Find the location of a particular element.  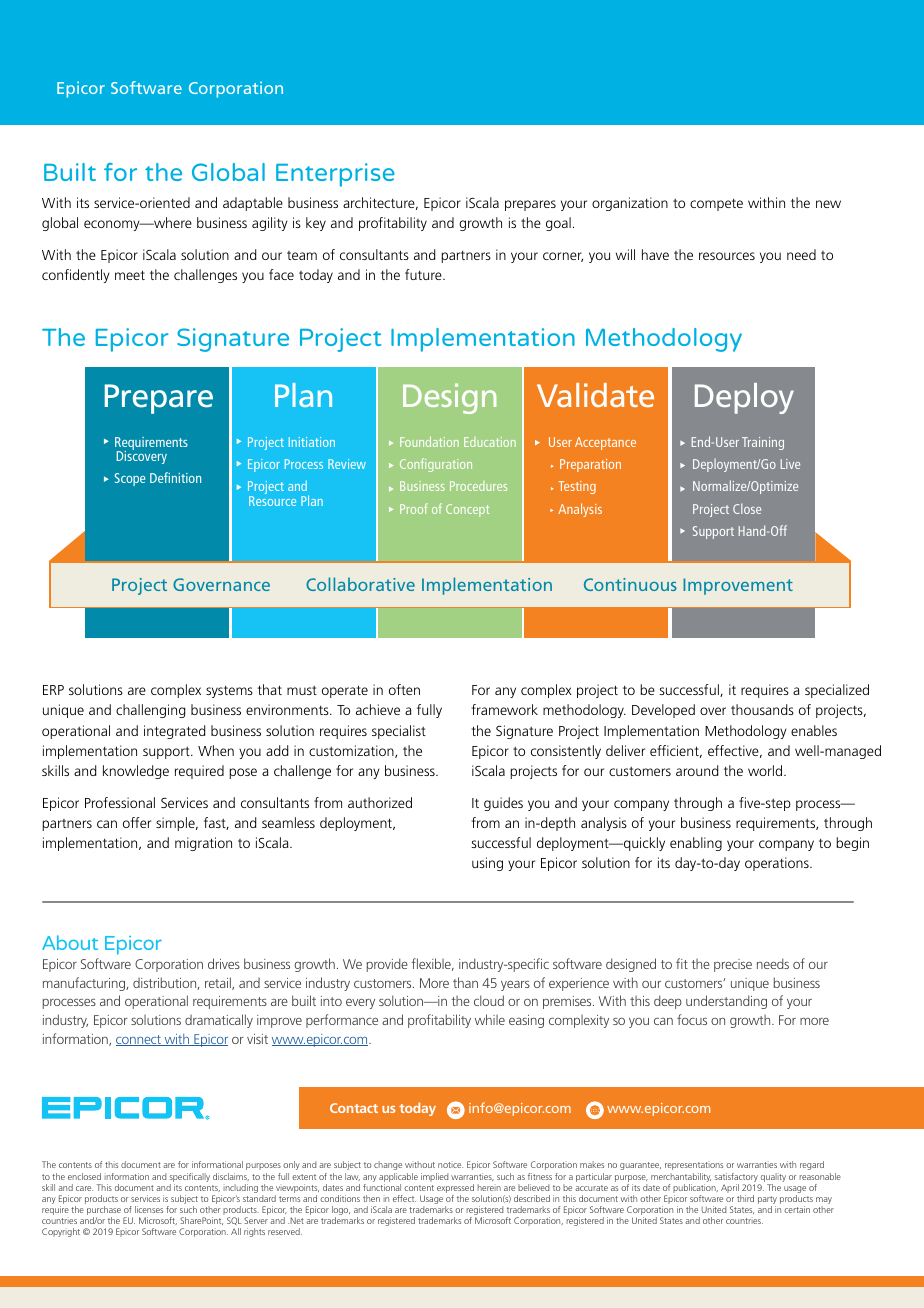

framework is located at coordinates (504, 709).
